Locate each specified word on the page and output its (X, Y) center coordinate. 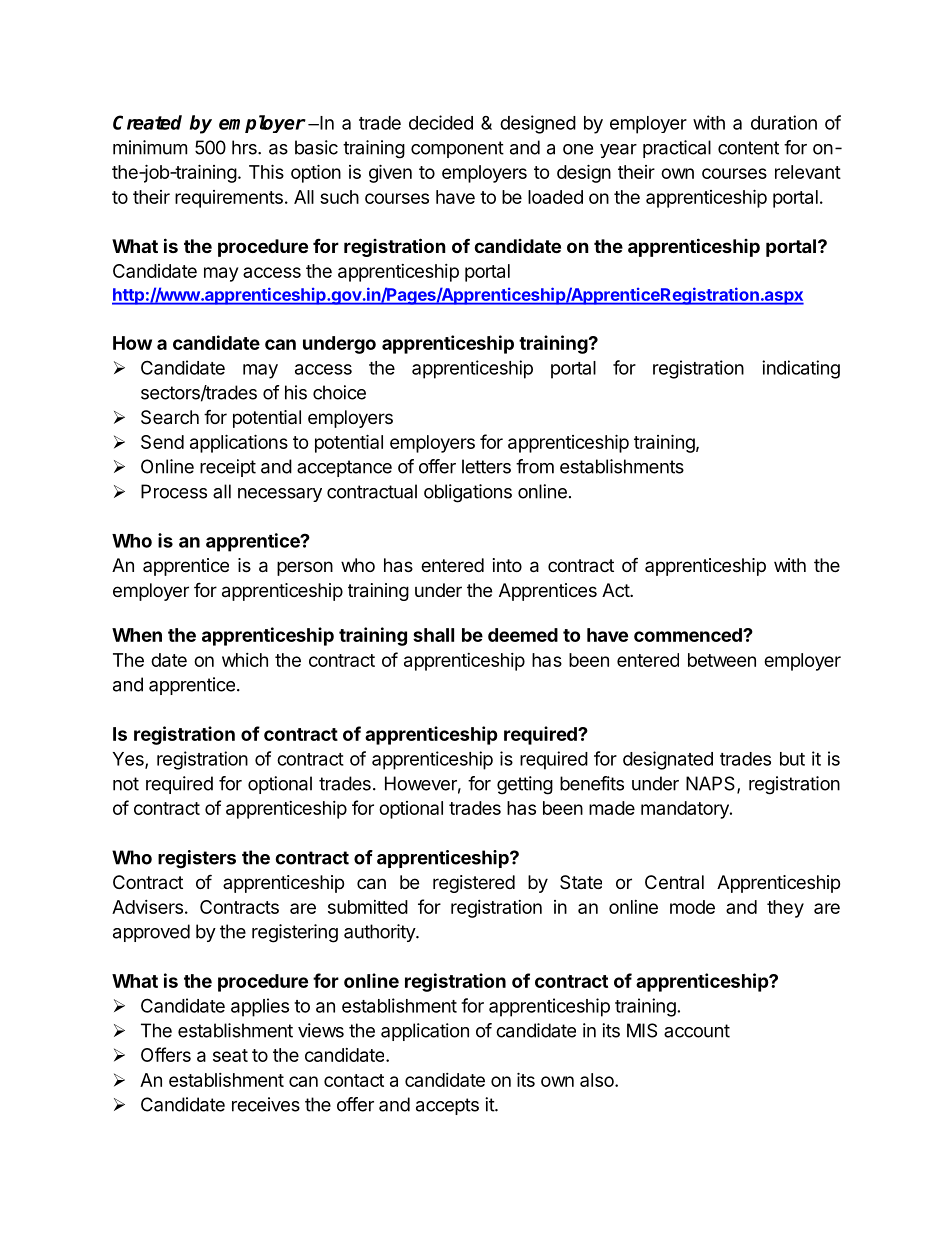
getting (525, 785)
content (748, 148)
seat (230, 1055)
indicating (801, 369)
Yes (129, 760)
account (697, 1031)
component (457, 149)
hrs (245, 147)
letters (486, 466)
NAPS (710, 783)
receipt (228, 468)
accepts (447, 1106)
